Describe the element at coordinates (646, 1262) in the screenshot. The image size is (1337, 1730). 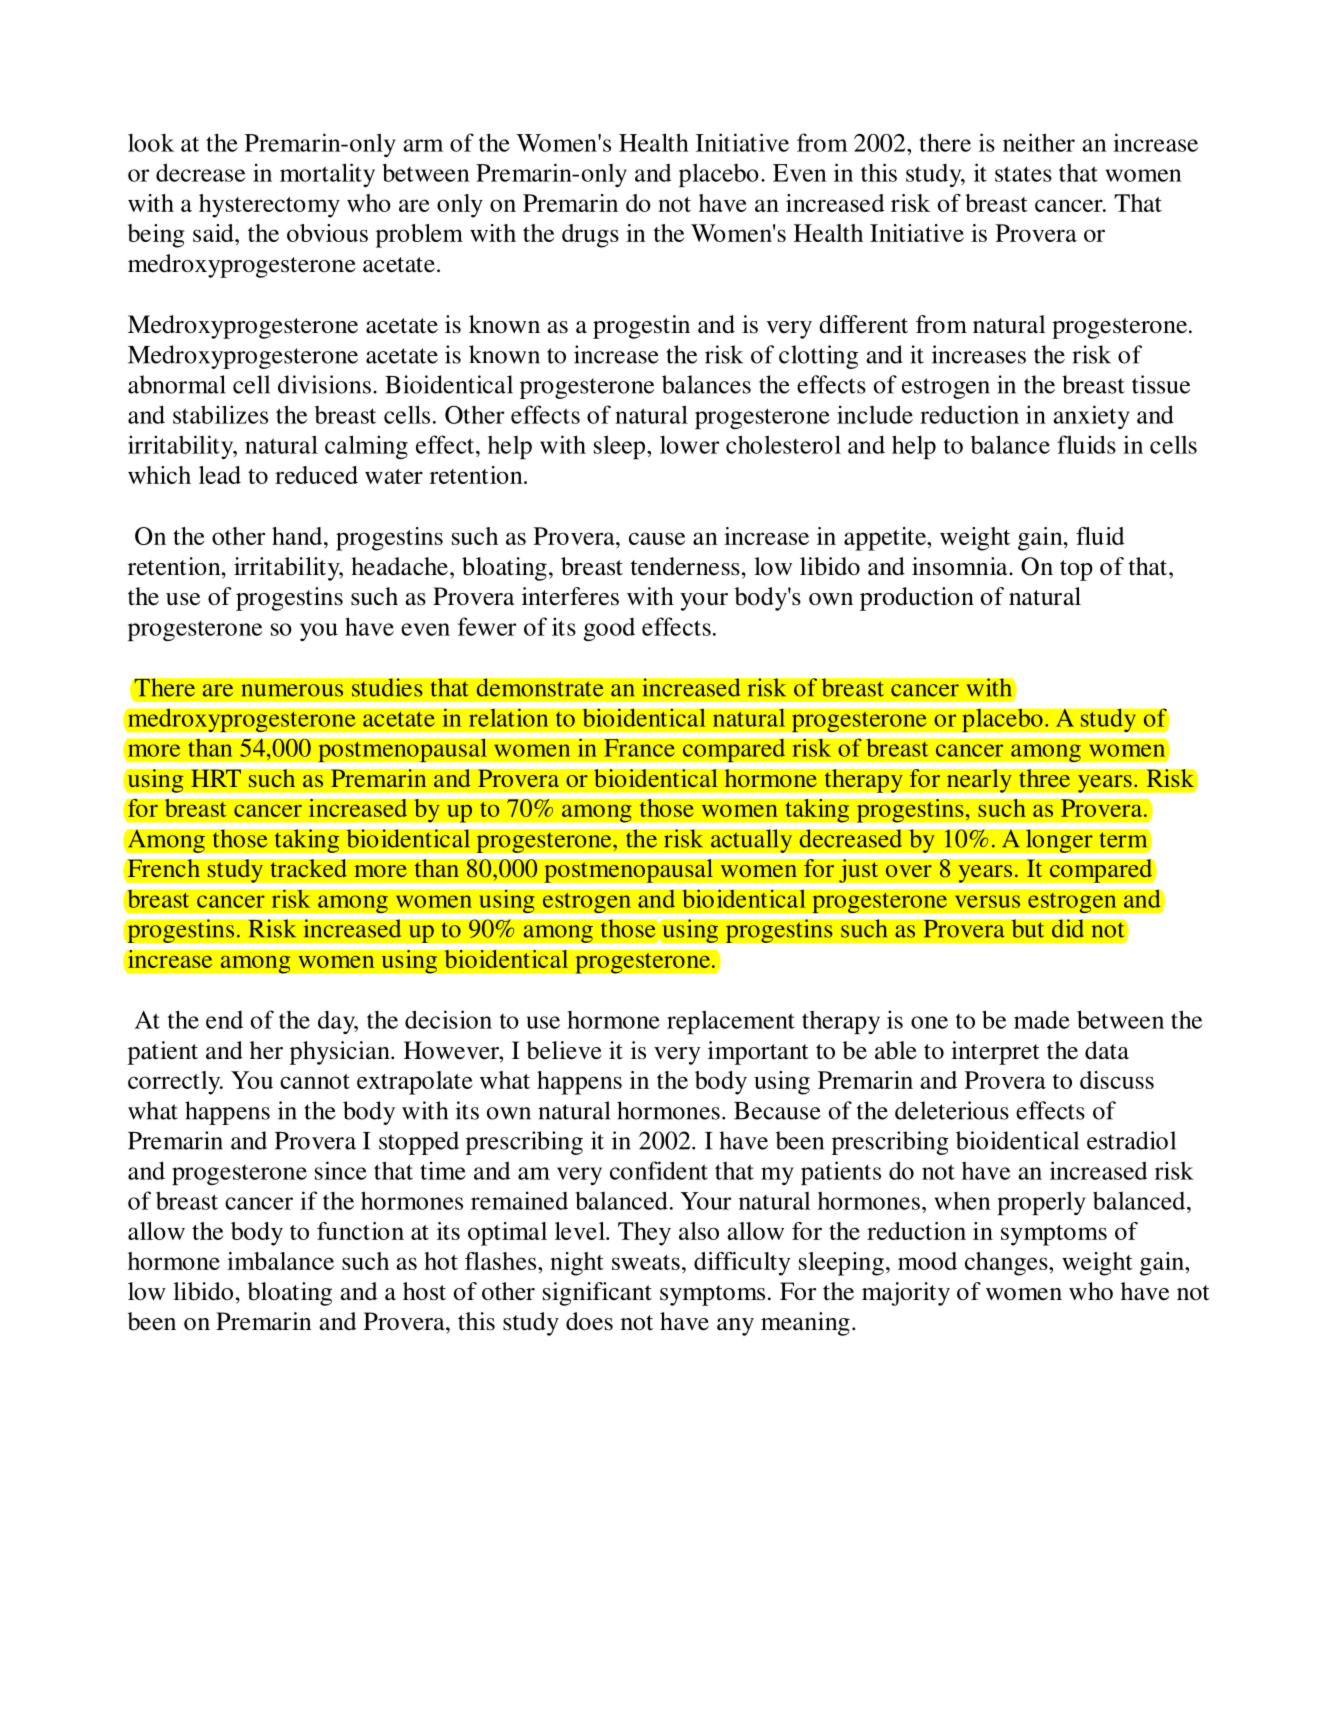
I see `sweats` at that location.
